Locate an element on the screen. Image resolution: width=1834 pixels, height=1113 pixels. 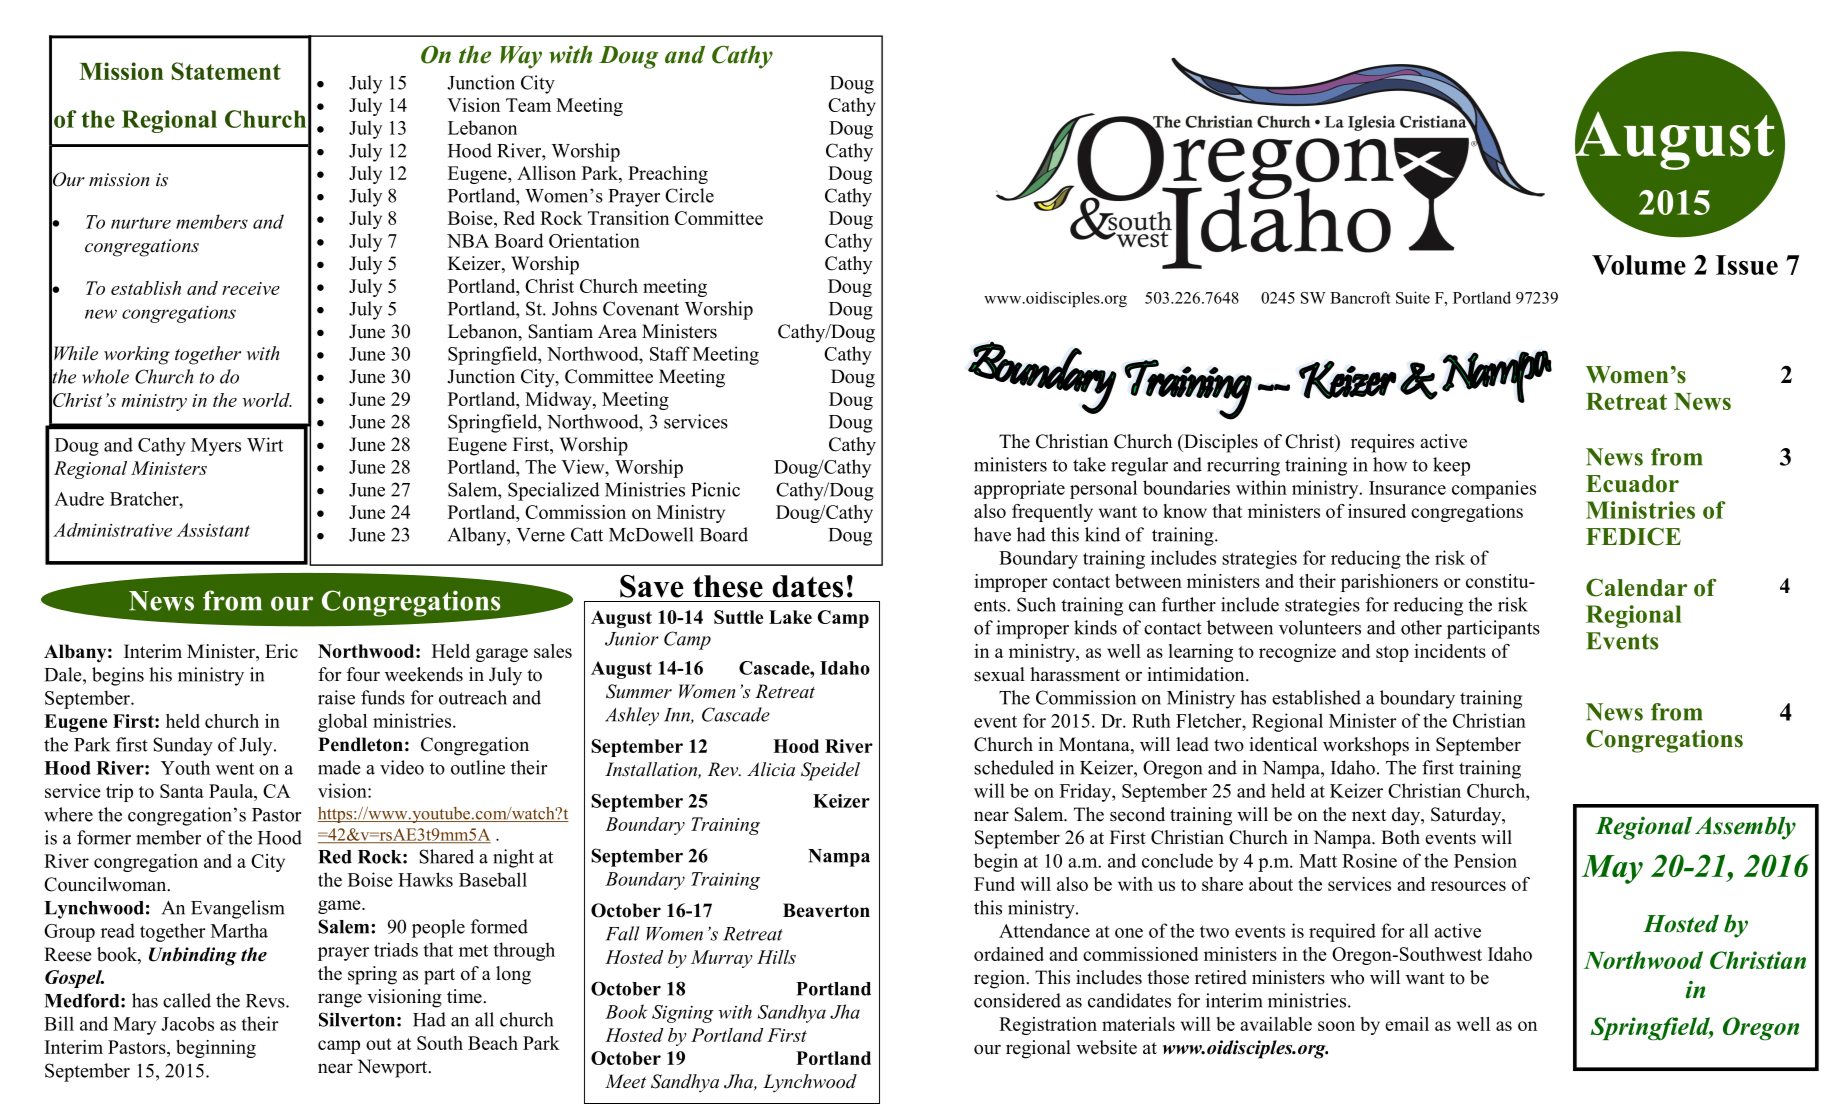
Jacobs is located at coordinates (187, 1024).
